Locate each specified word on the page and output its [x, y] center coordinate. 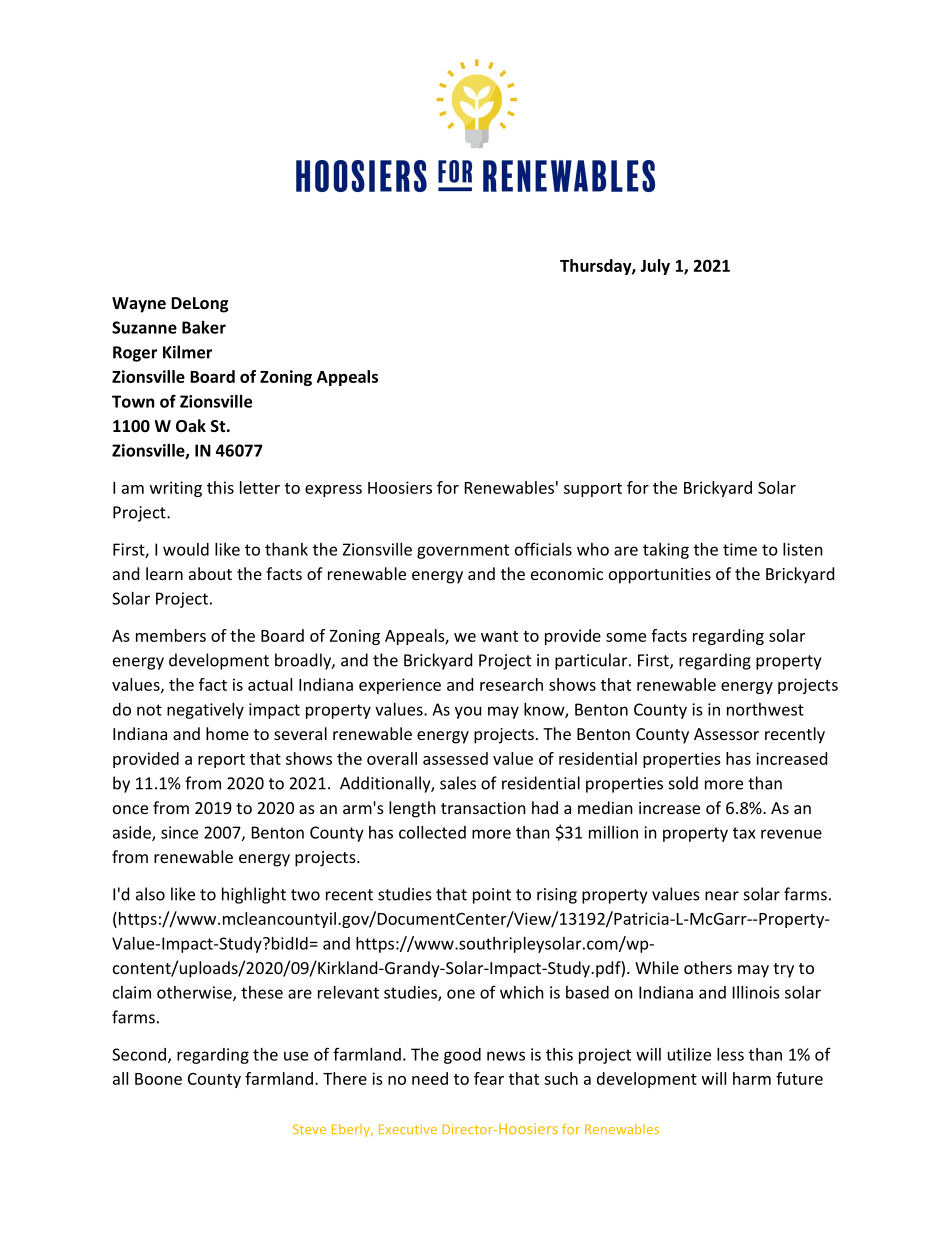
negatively [205, 711]
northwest [765, 709]
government [463, 551]
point [492, 896]
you [468, 712]
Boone [158, 1079]
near [722, 896]
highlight [254, 895]
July [655, 267]
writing [176, 489]
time [740, 549]
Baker [204, 327]
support [593, 490]
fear [489, 1078]
